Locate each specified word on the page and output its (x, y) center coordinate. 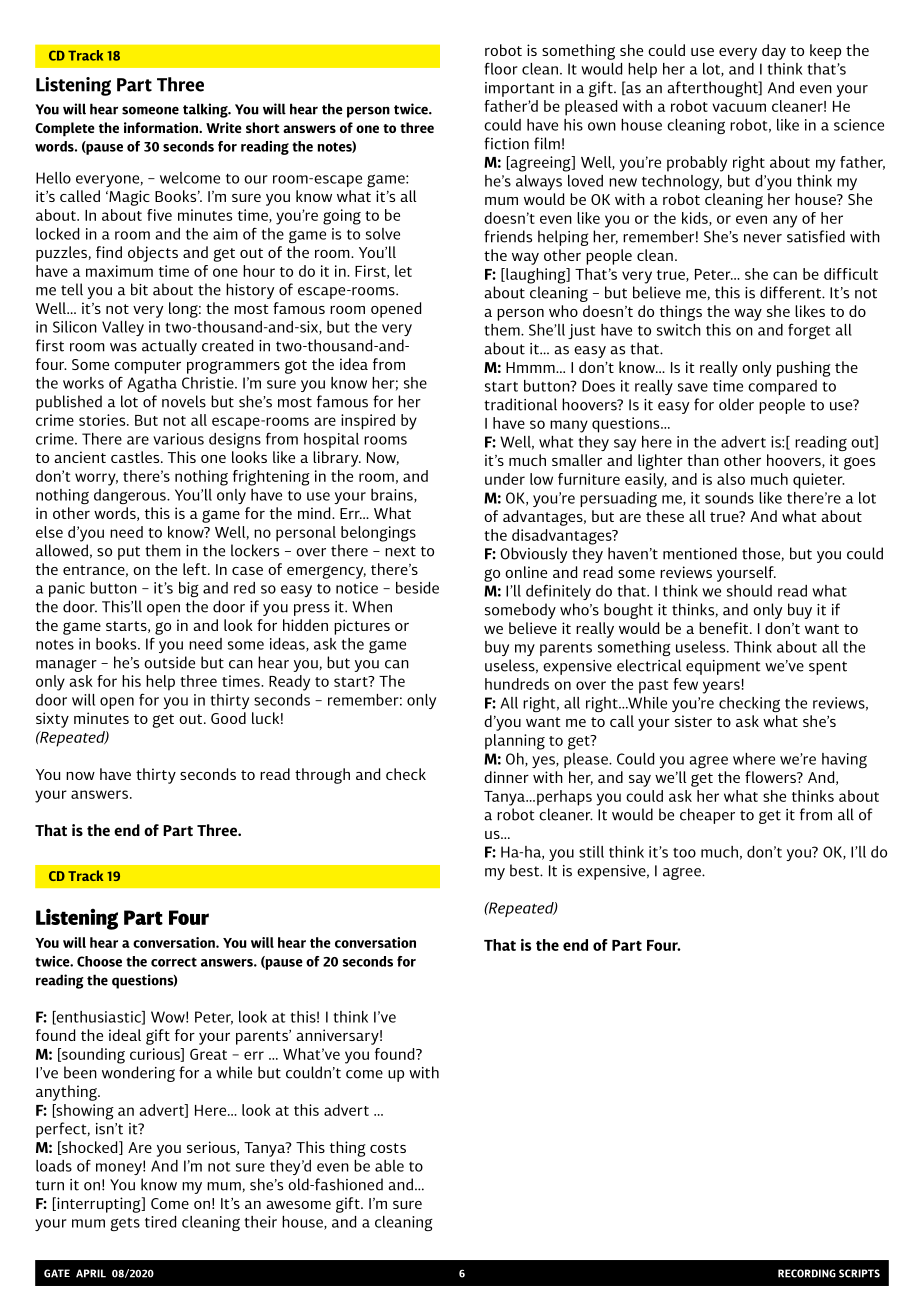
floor (501, 68)
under (505, 479)
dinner (506, 777)
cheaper (707, 816)
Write (224, 127)
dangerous (131, 496)
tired (160, 1222)
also (731, 479)
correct (174, 962)
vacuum (739, 107)
